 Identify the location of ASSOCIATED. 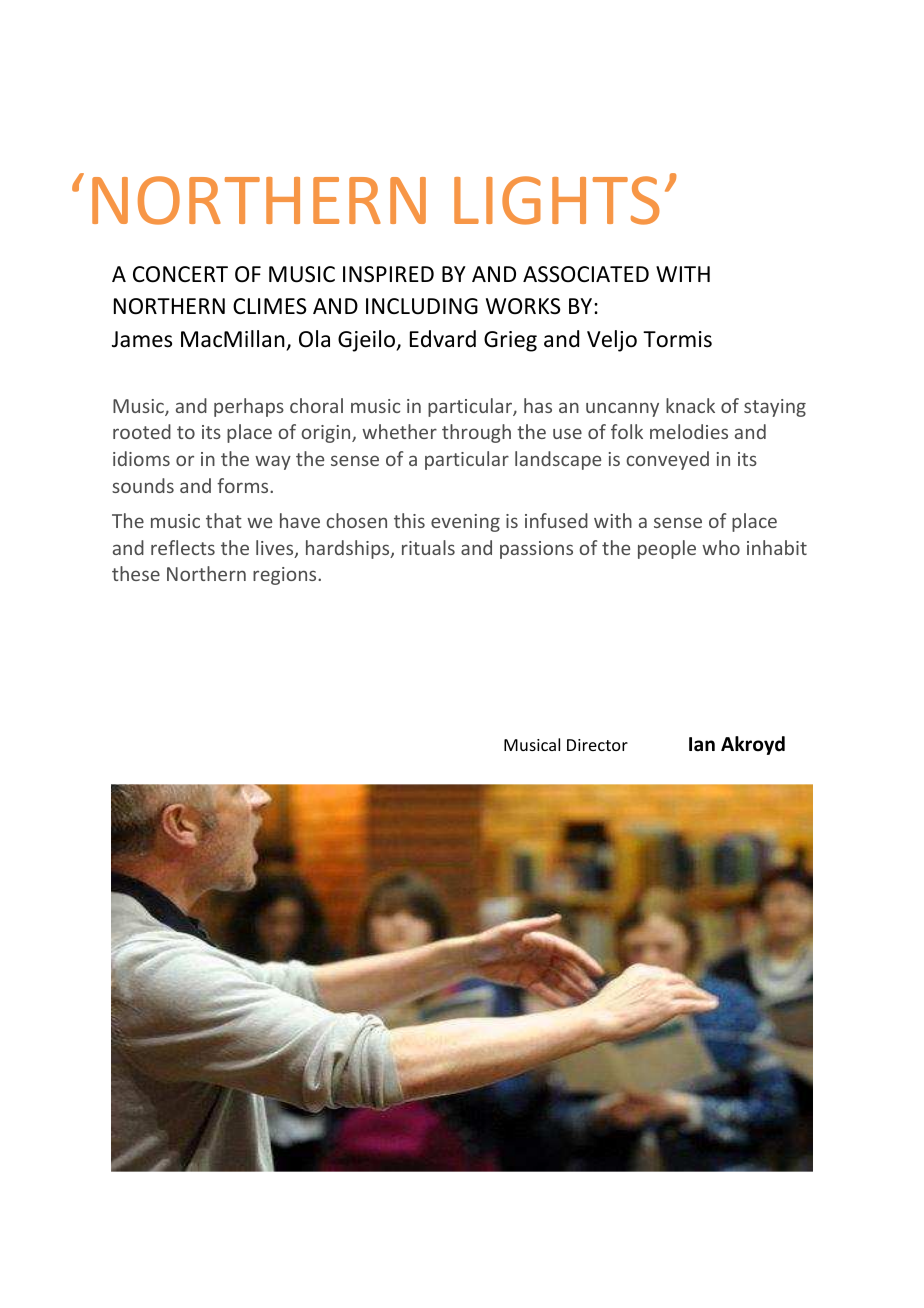
(586, 274).
